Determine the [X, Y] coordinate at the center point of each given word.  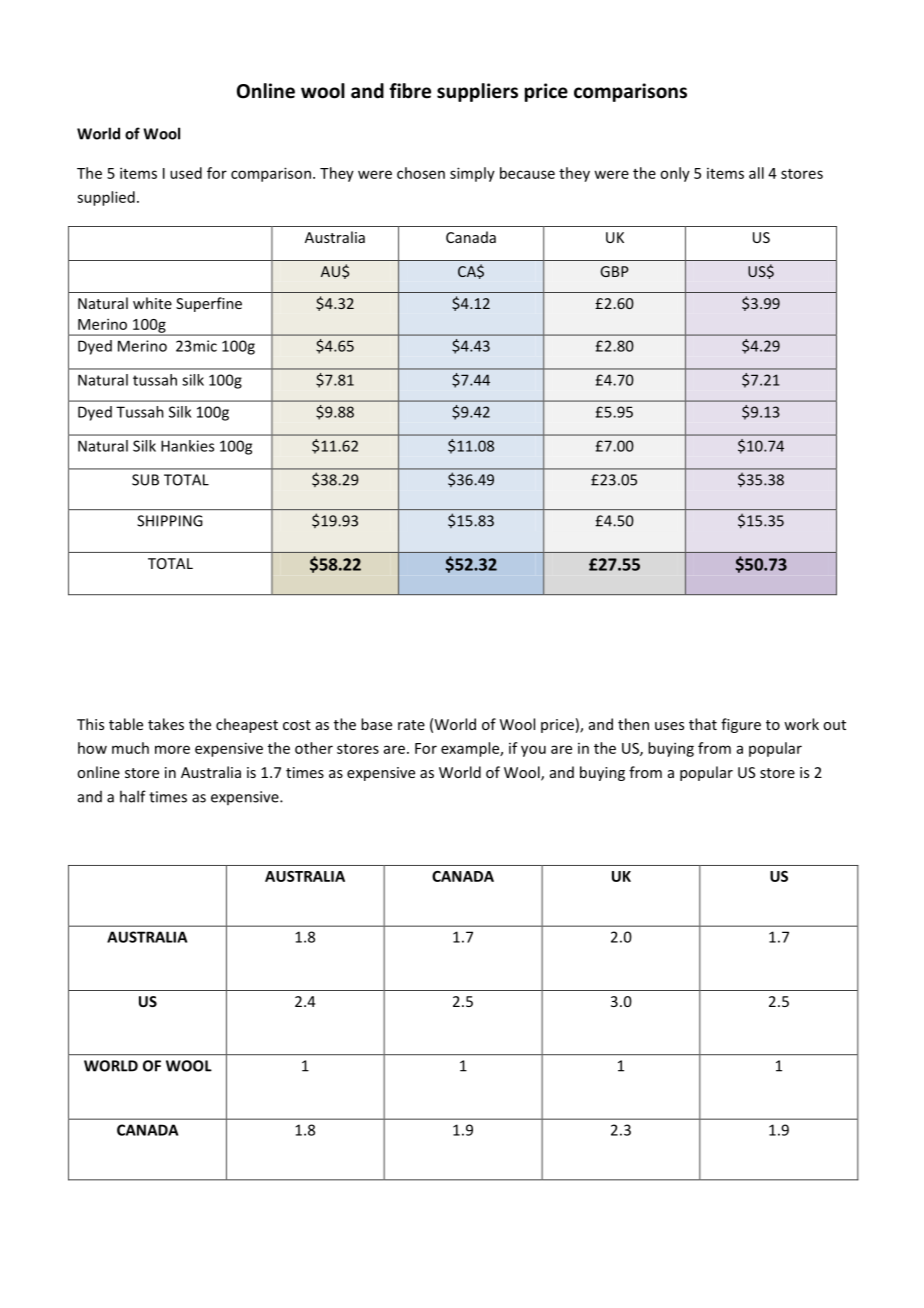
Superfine [209, 304]
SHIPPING [170, 521]
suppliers [477, 92]
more [172, 749]
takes [166, 724]
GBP [614, 271]
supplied [106, 198]
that [703, 724]
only [675, 174]
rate [411, 725]
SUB [145, 480]
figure [741, 725]
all [756, 173]
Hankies [187, 446]
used [186, 173]
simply [472, 174]
